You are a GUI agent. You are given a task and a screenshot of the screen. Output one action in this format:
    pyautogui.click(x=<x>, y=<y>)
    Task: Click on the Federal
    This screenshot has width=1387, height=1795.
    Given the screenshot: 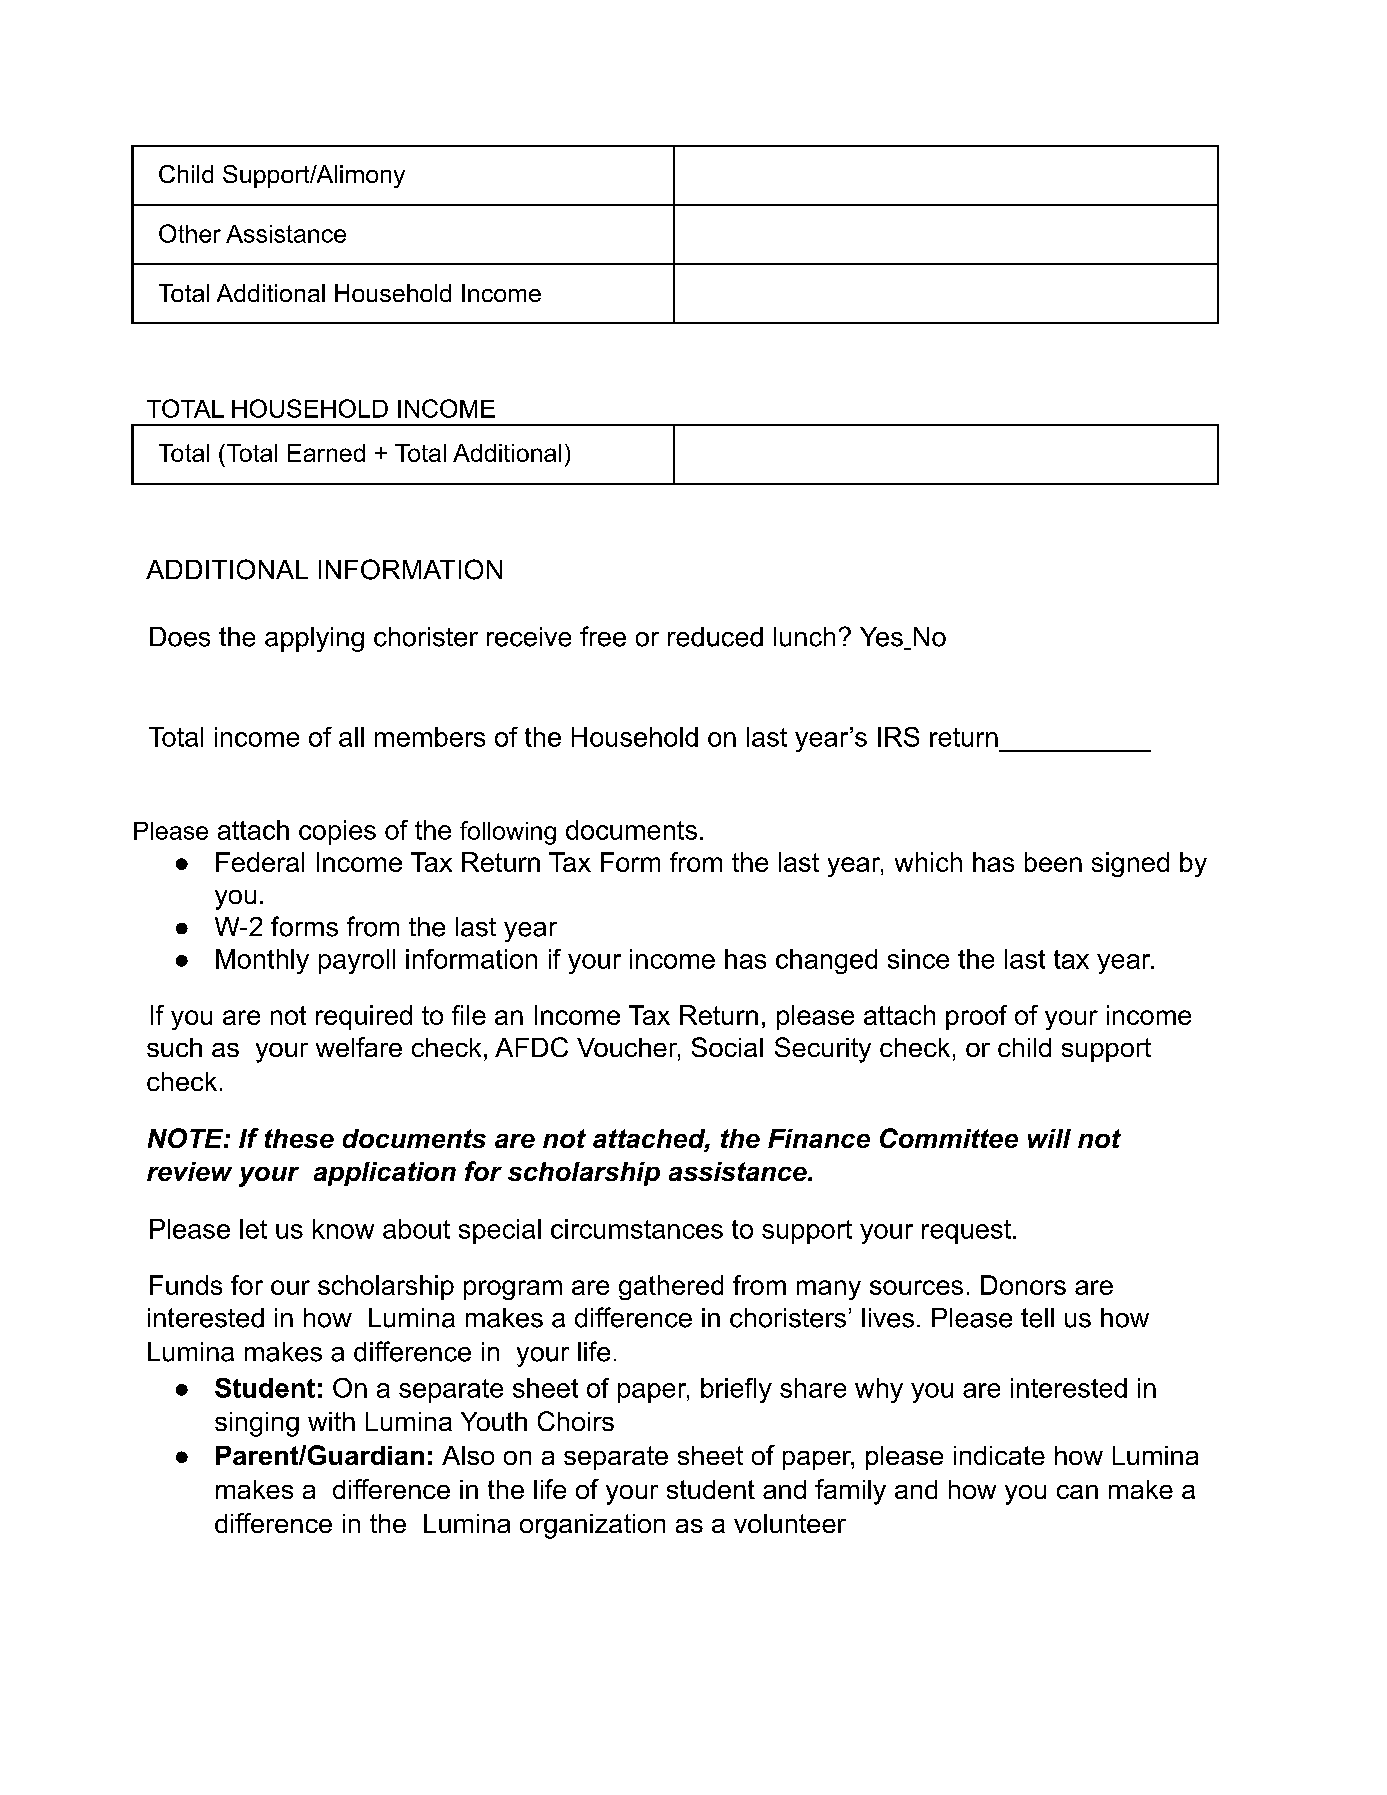 What is the action you would take?
    pyautogui.click(x=260, y=862)
